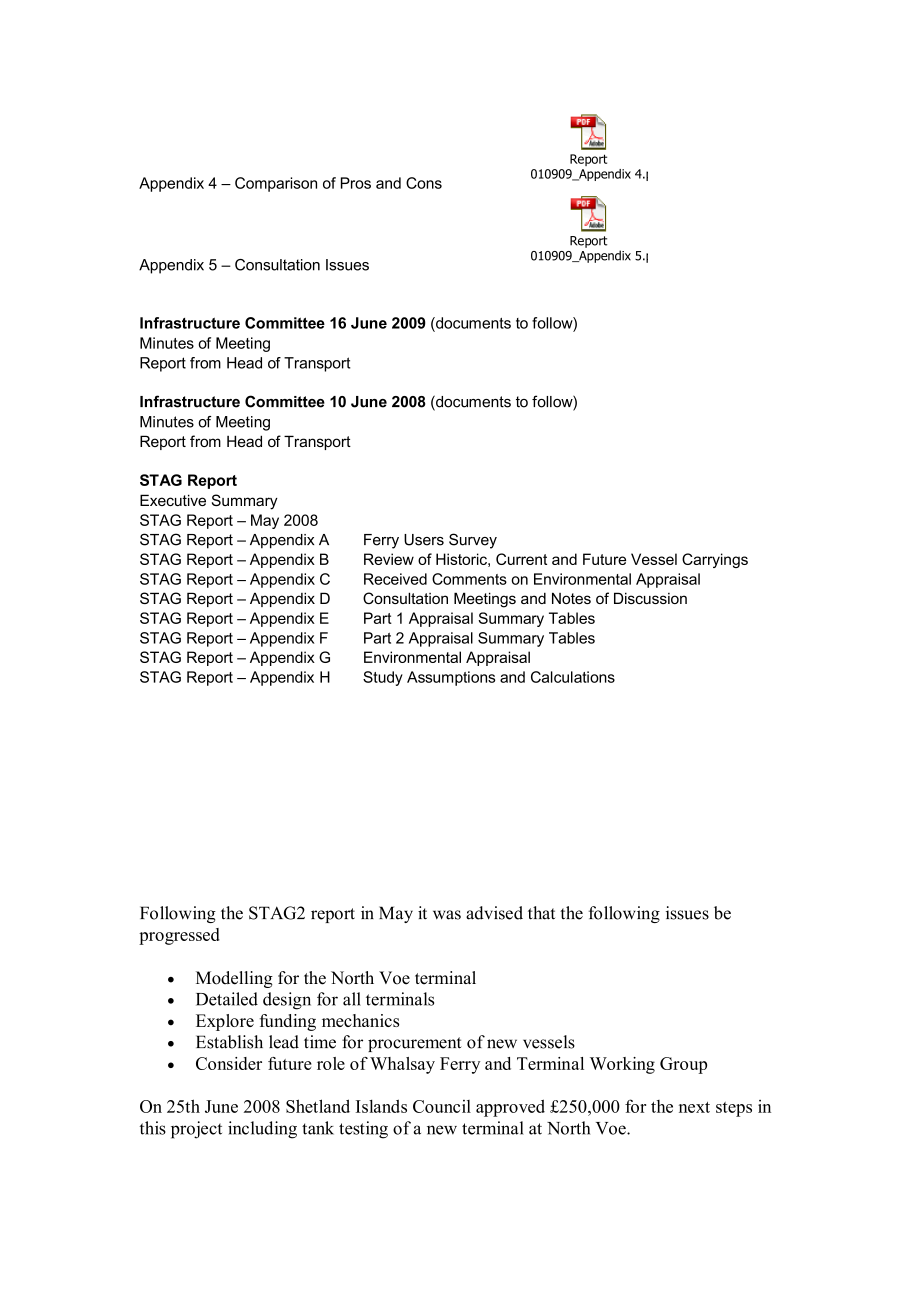 The width and height of the image is (924, 1308). I want to click on Assumptions, so click(451, 678).
